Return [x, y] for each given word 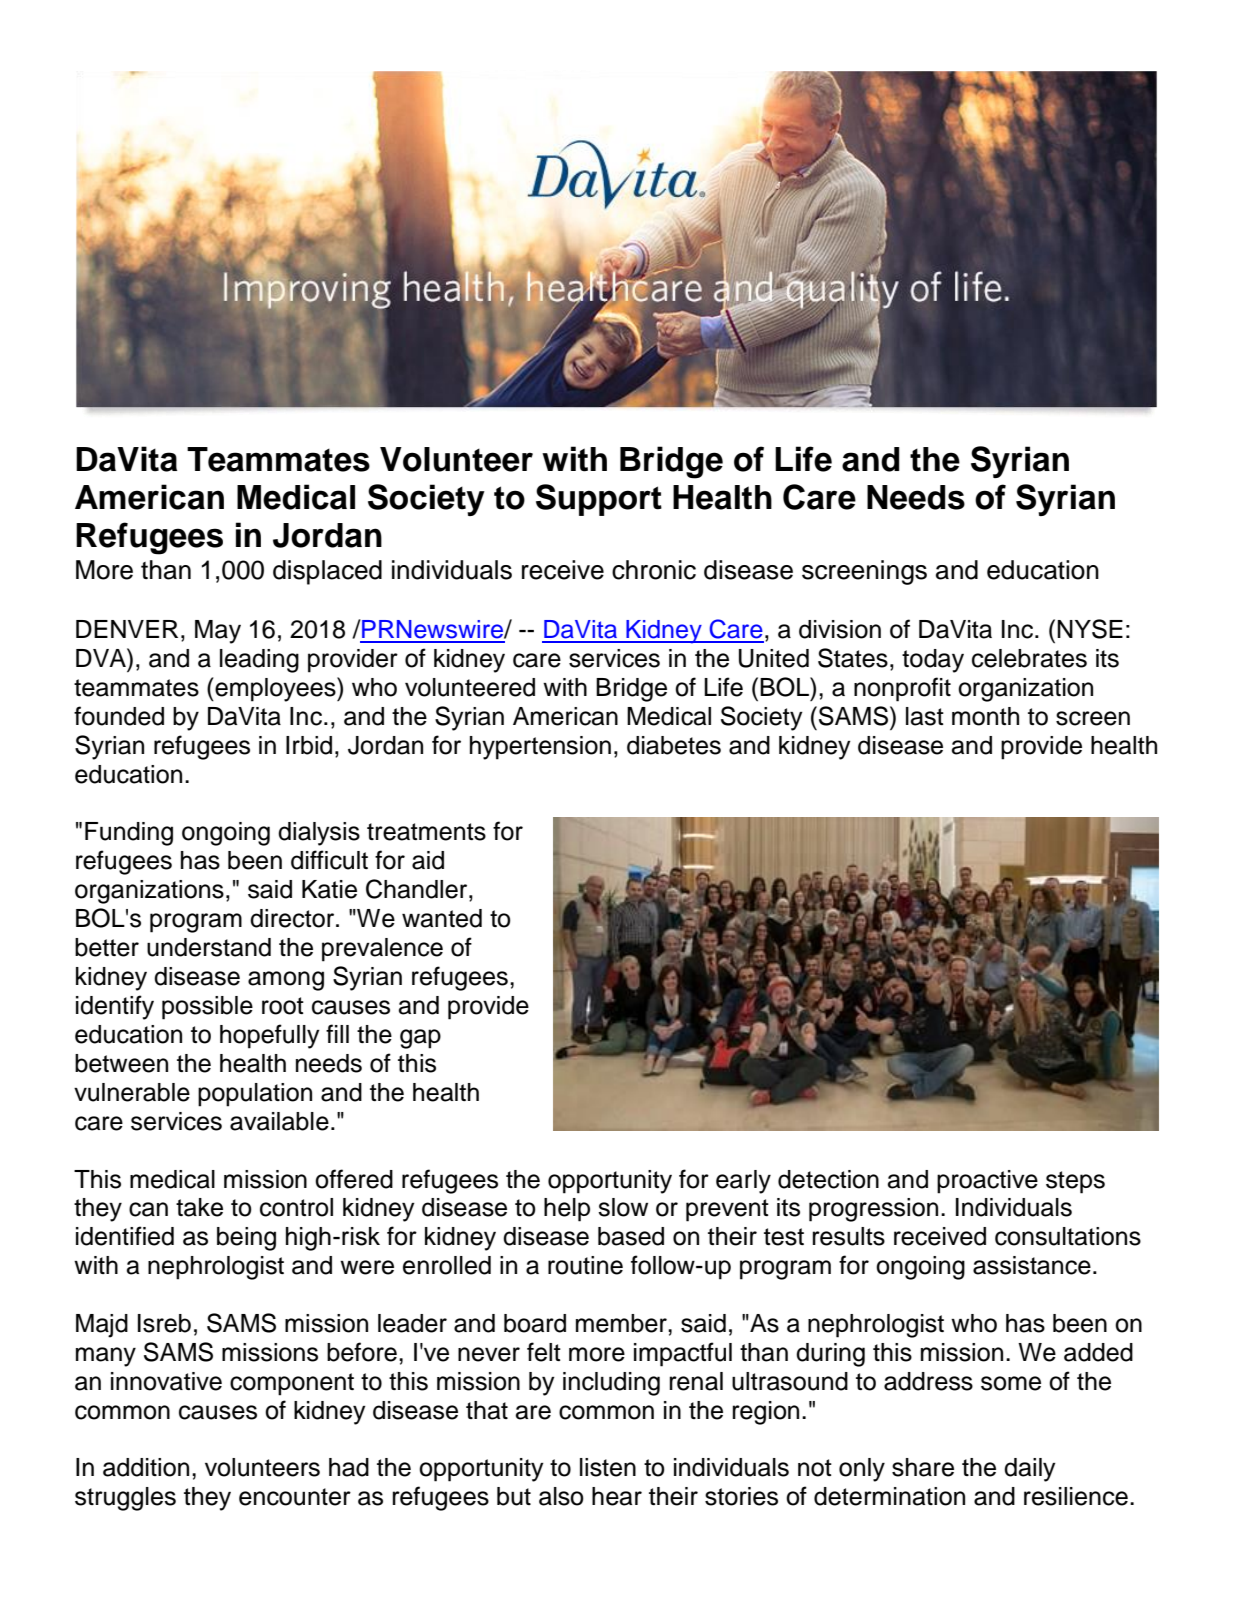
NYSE [1090, 629]
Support [599, 500]
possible [207, 1008]
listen [608, 1467]
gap [420, 1039]
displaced [327, 572]
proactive [987, 1182]
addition [146, 1467]
